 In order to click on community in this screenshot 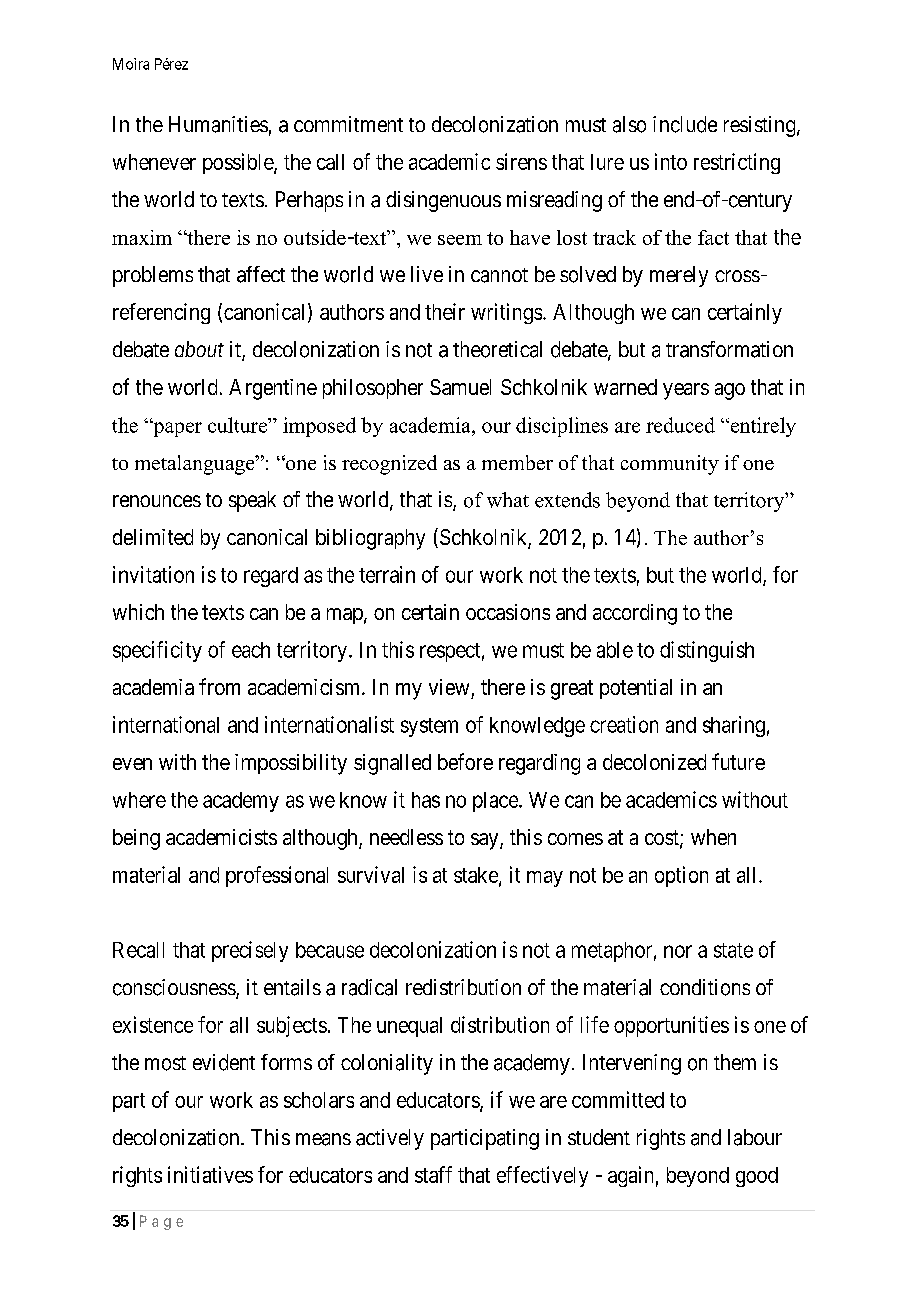, I will do `click(670, 465)`.
